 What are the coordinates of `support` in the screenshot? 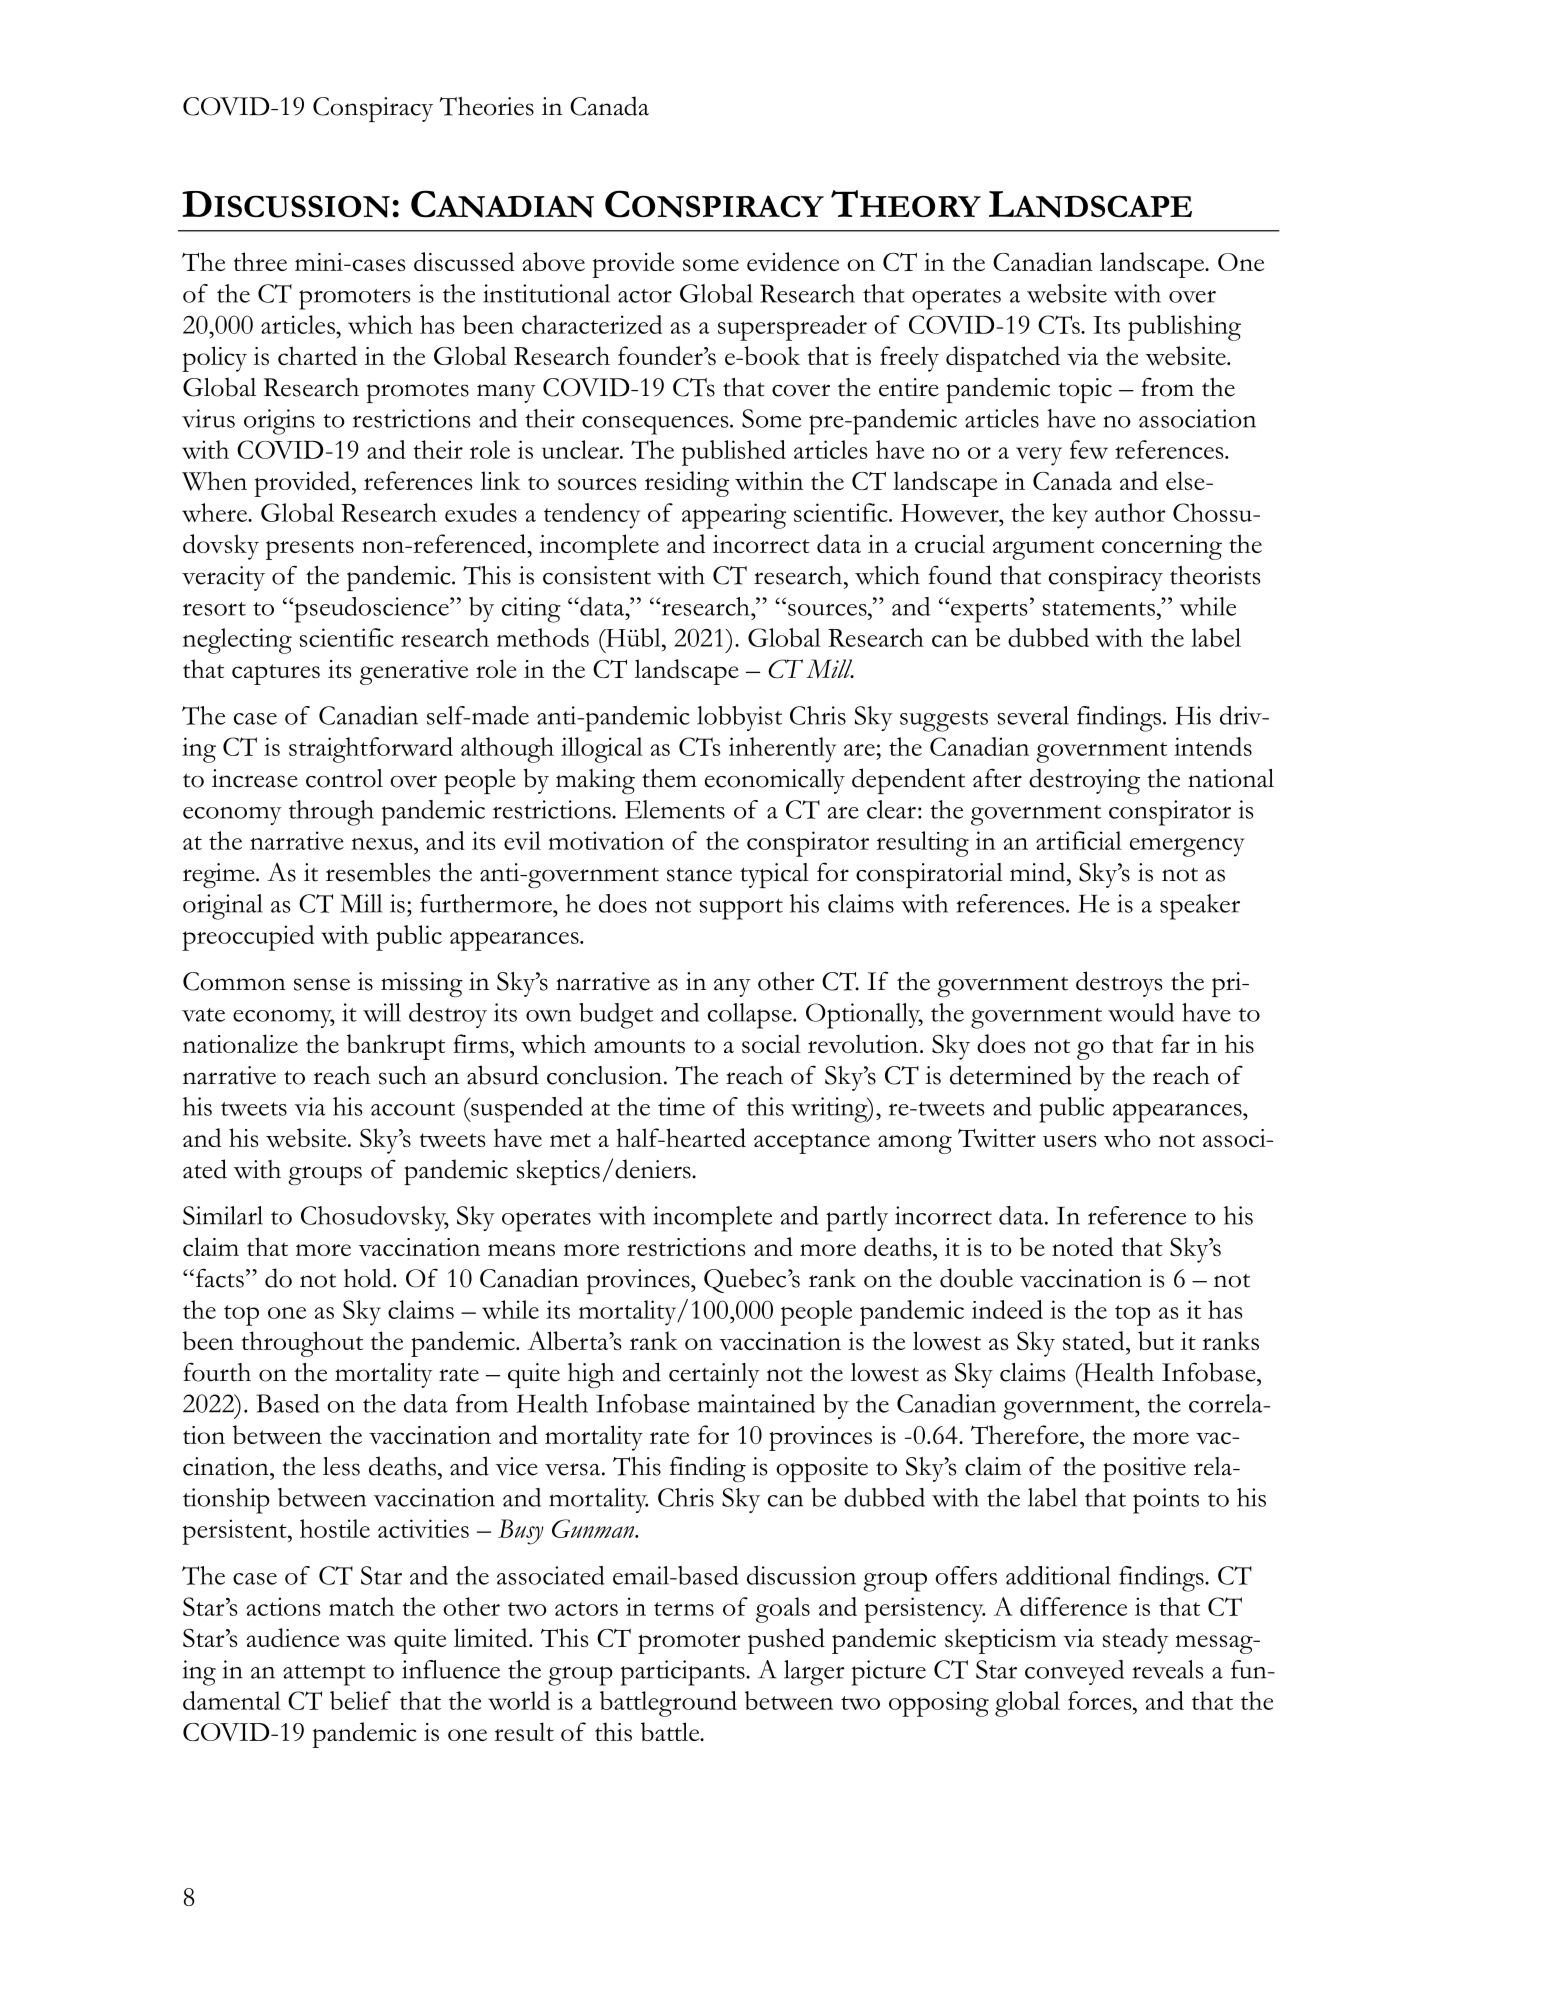 It's located at (741, 909).
